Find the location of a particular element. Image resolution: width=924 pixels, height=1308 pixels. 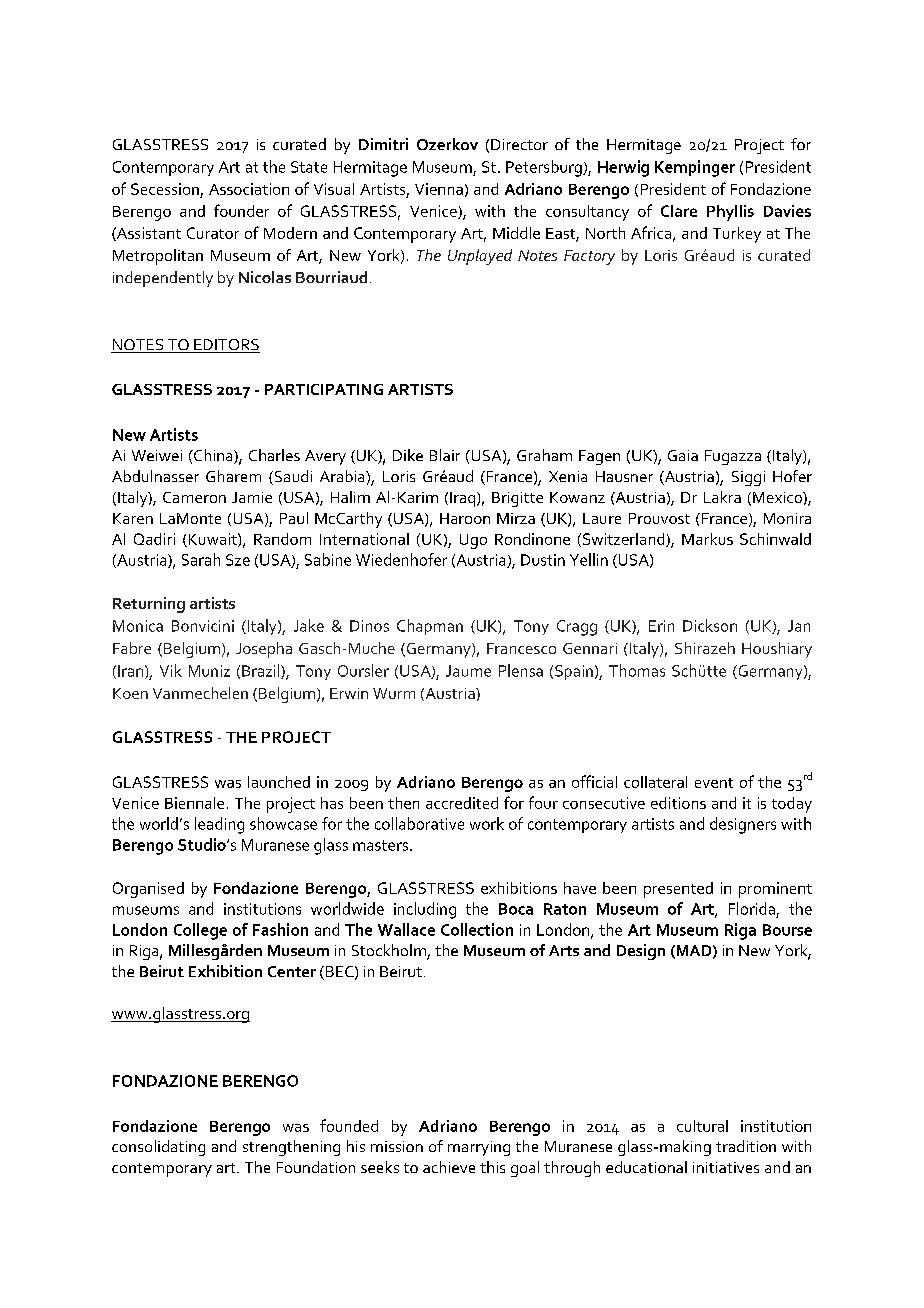

Dickson is located at coordinates (710, 625).
